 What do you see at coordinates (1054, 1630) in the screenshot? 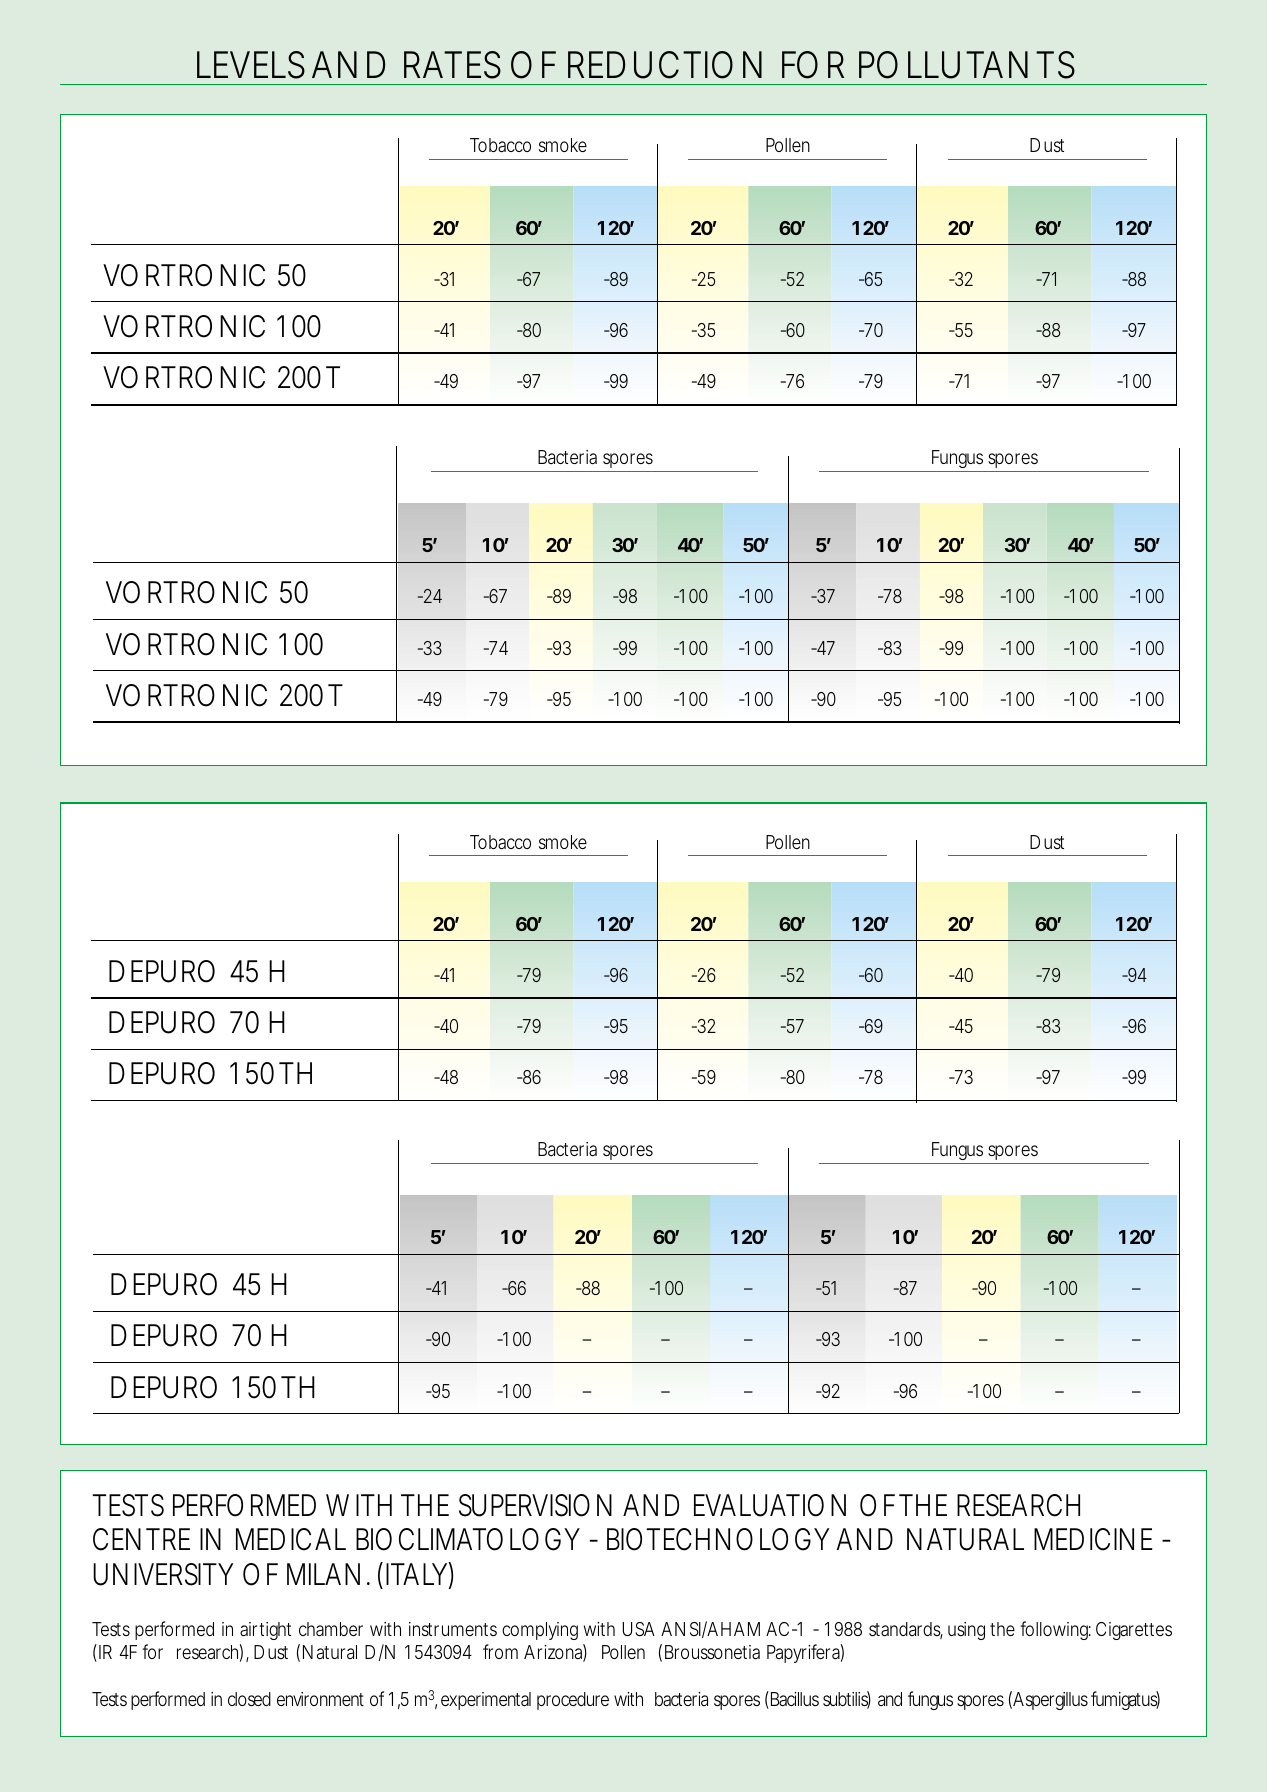
I see `following` at bounding box center [1054, 1630].
